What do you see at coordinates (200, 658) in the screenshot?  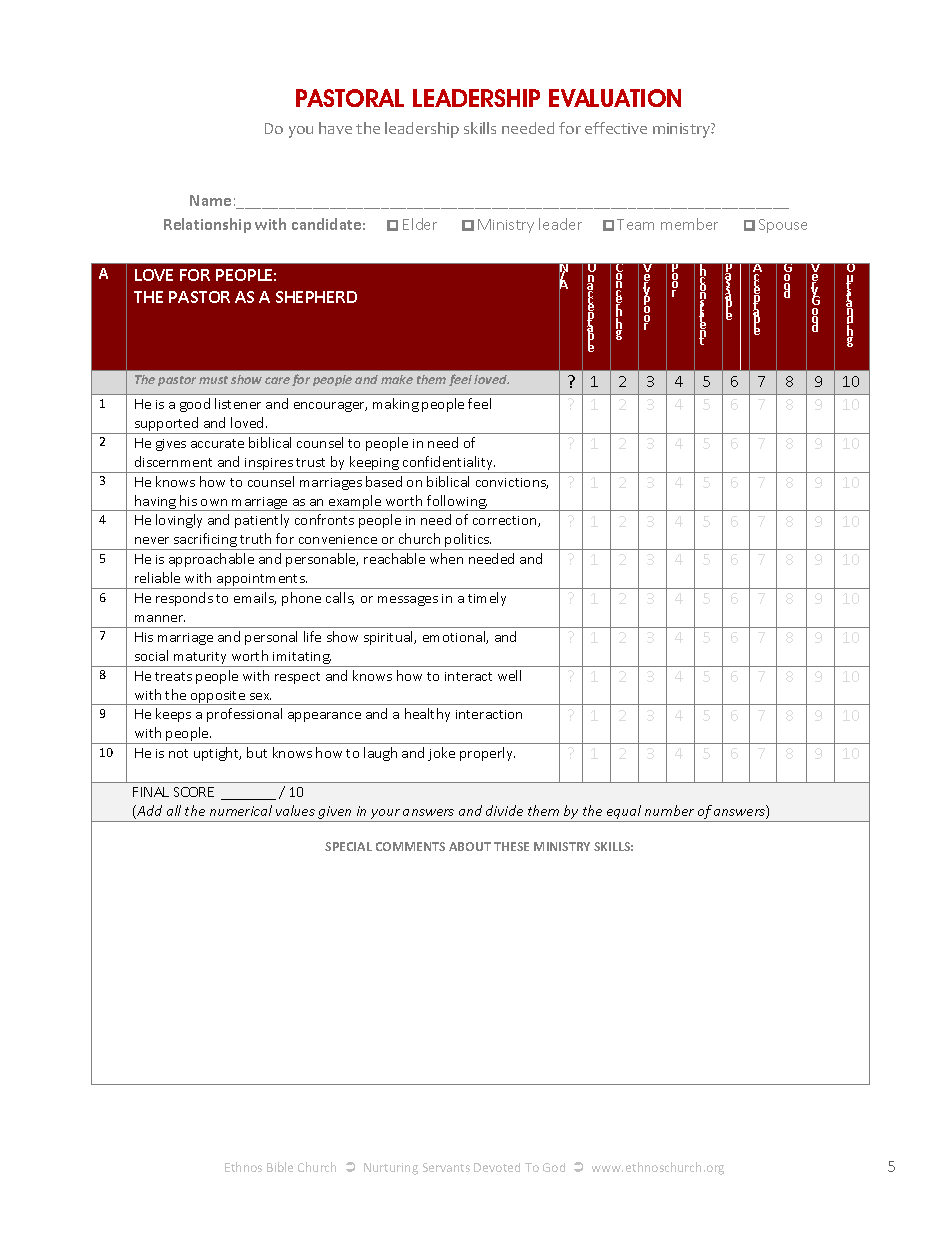 I see `maturity` at bounding box center [200, 658].
